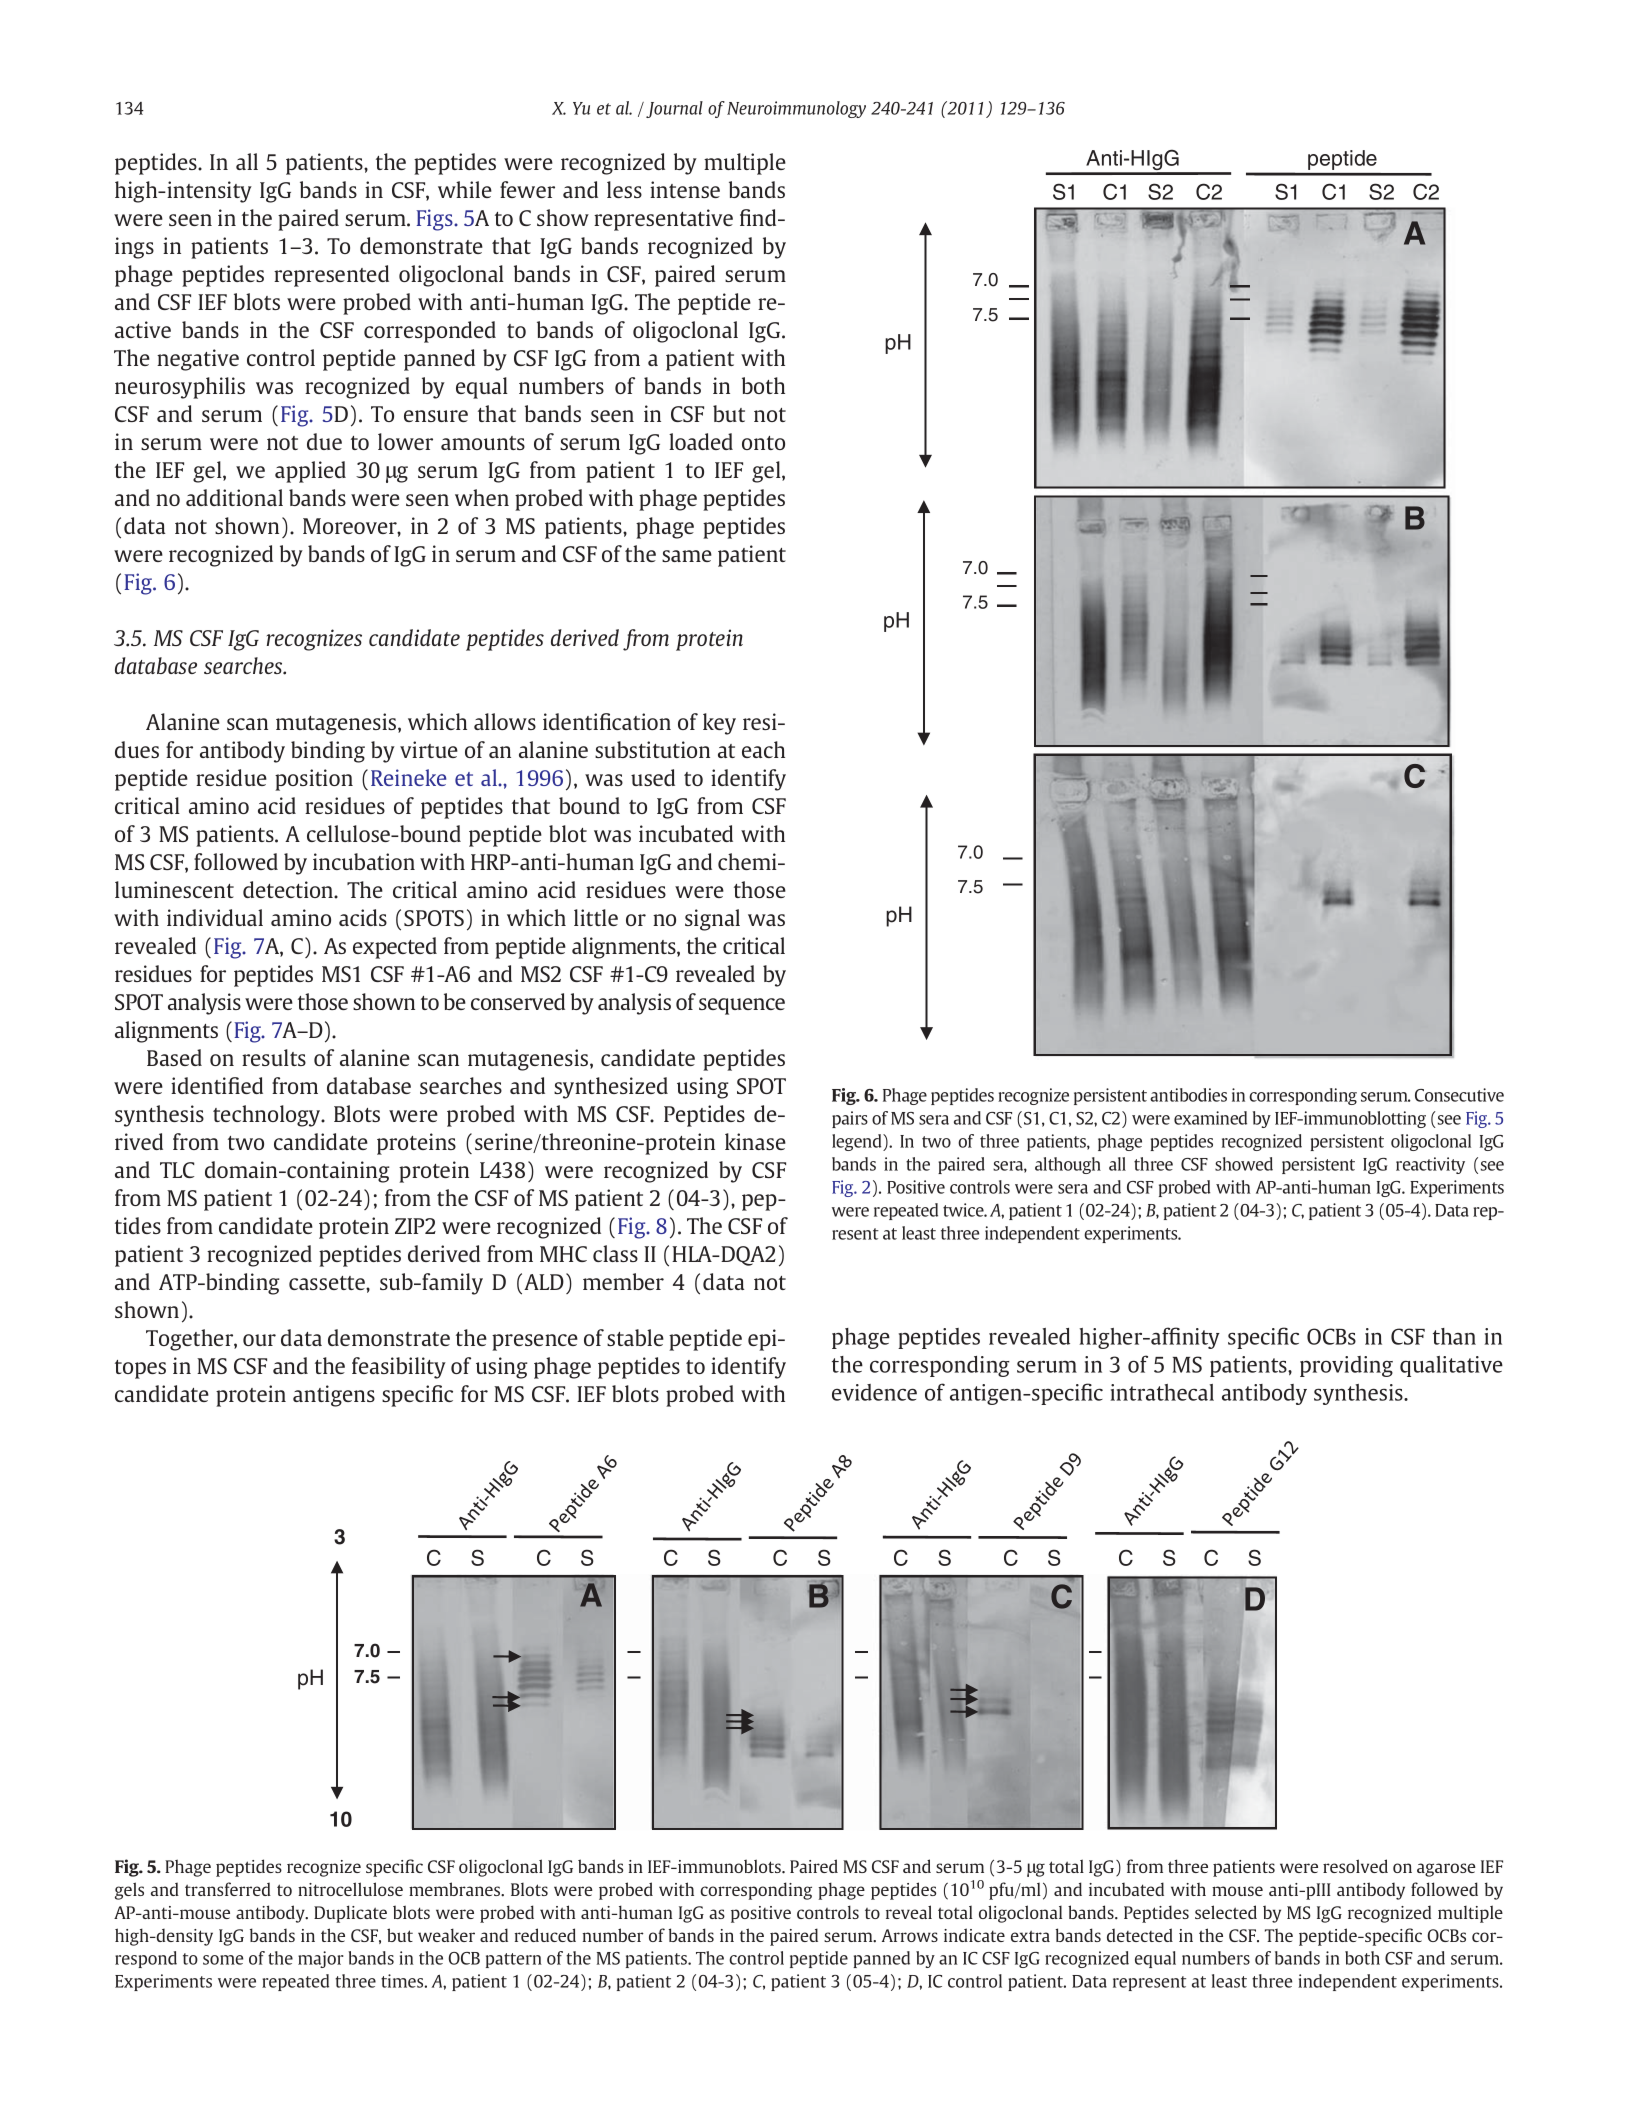 This page has height=2124, width=1641. I want to click on Figs, so click(436, 220).
